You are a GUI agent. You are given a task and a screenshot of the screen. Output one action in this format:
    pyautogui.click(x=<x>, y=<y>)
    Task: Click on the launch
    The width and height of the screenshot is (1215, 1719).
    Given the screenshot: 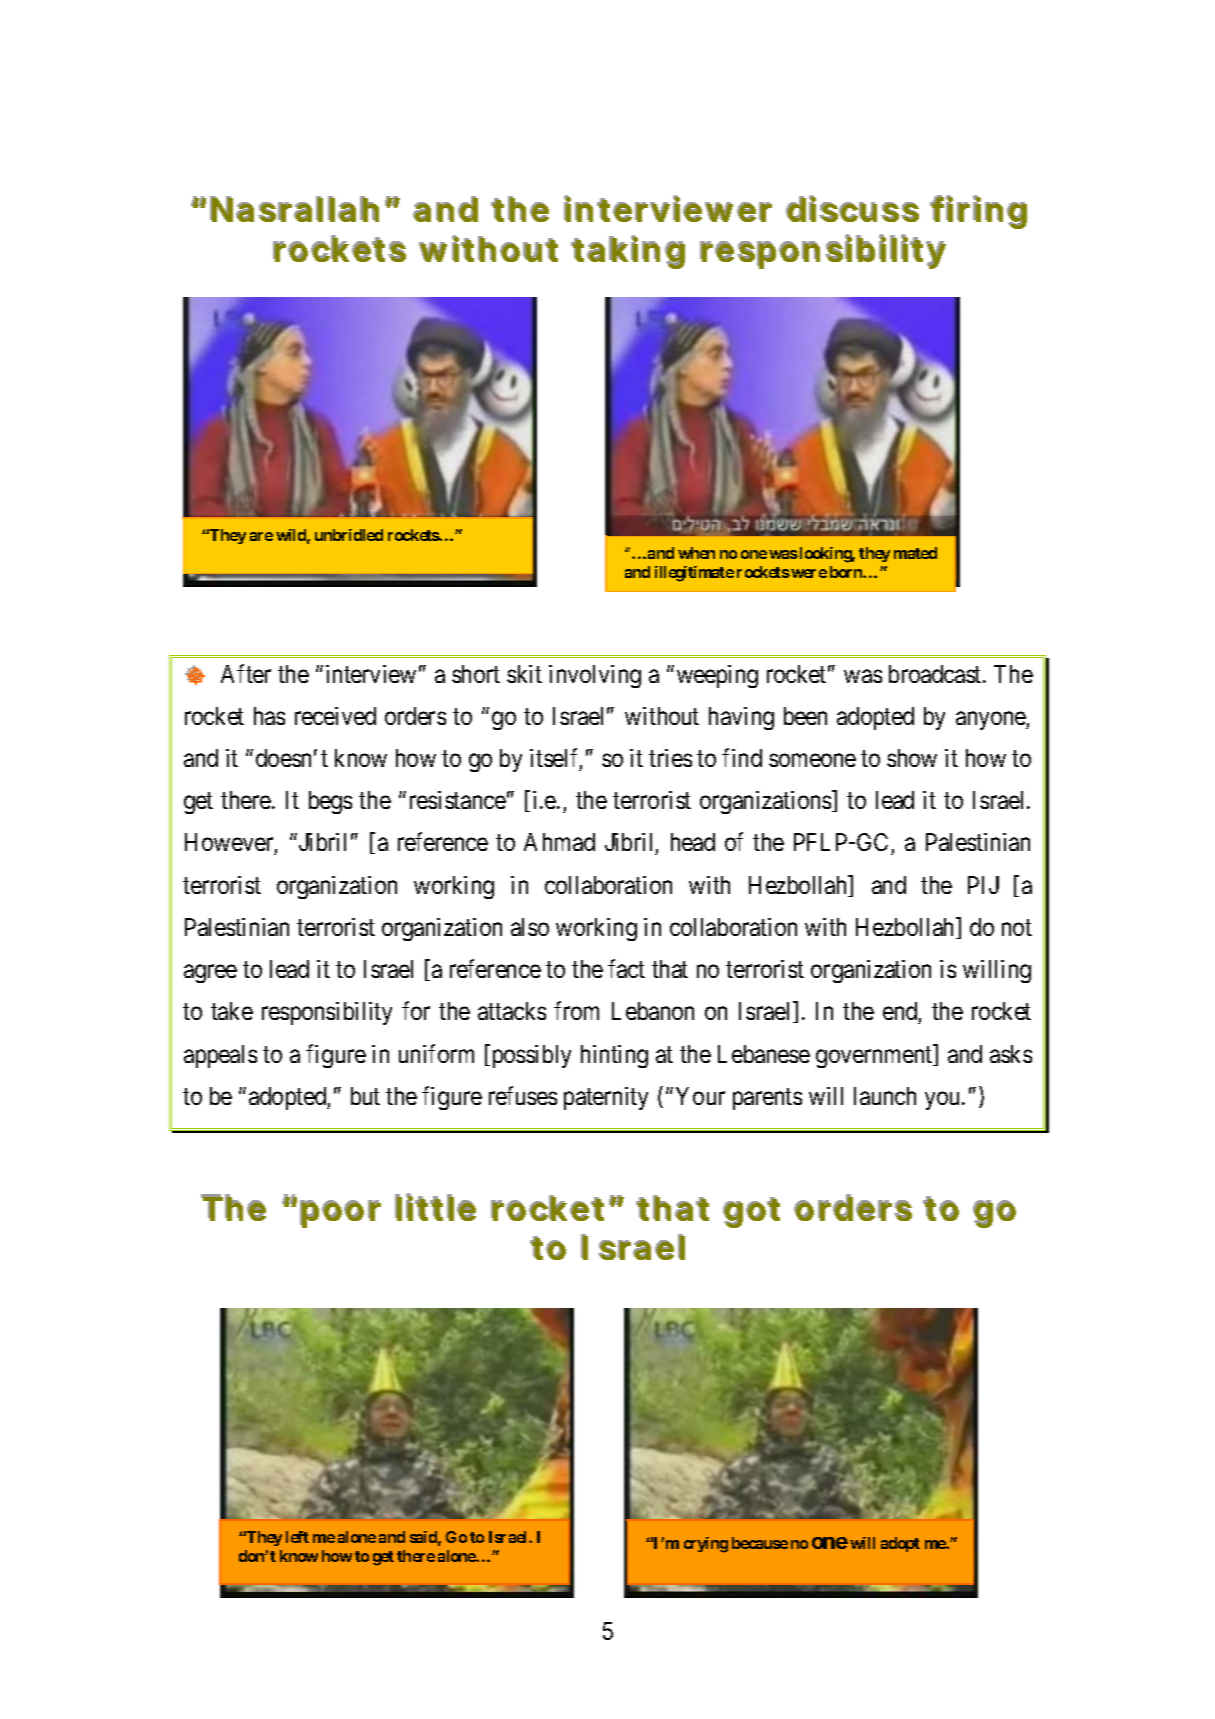 What is the action you would take?
    pyautogui.click(x=885, y=1096)
